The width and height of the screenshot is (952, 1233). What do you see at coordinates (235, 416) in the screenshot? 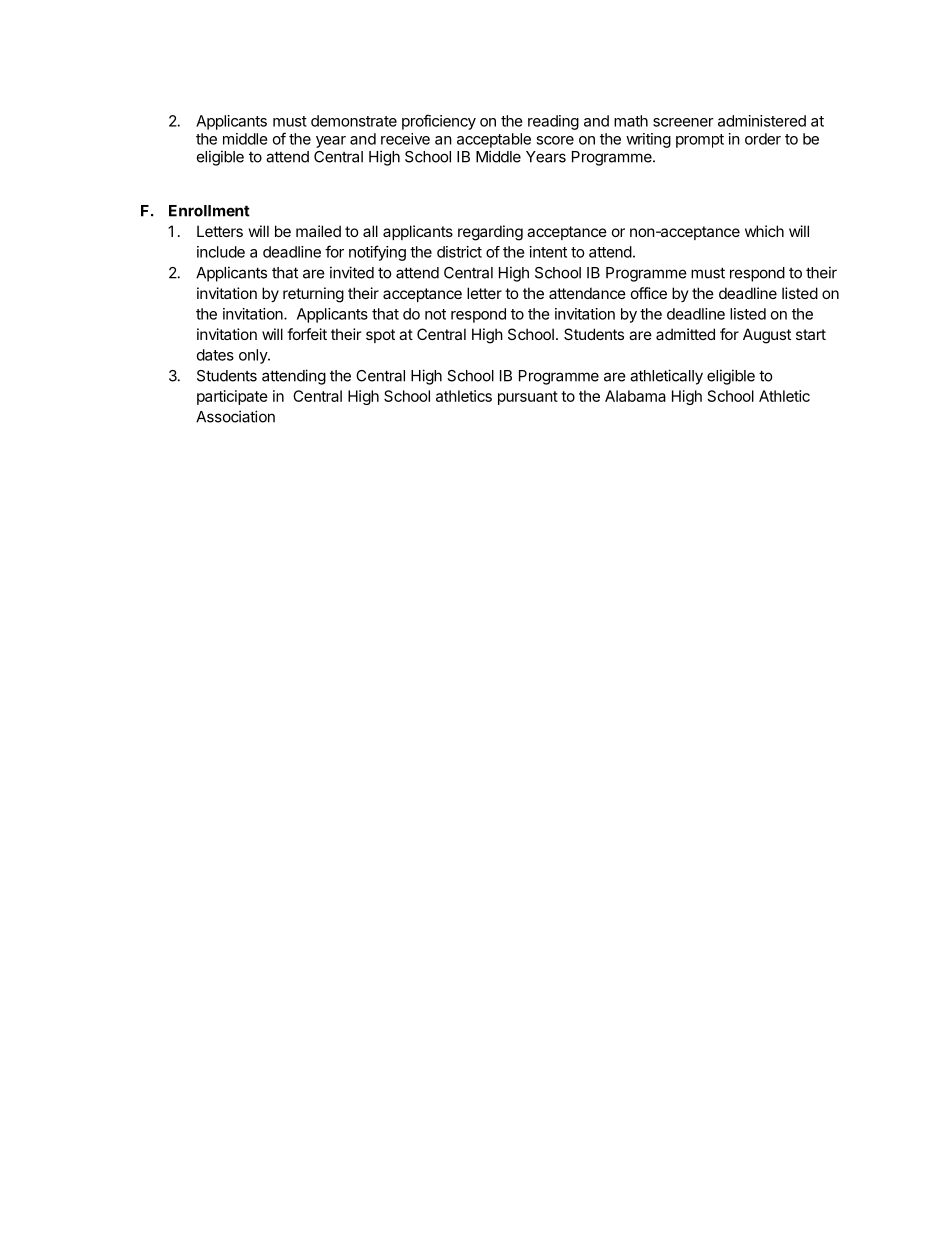
I see `Association` at bounding box center [235, 416].
